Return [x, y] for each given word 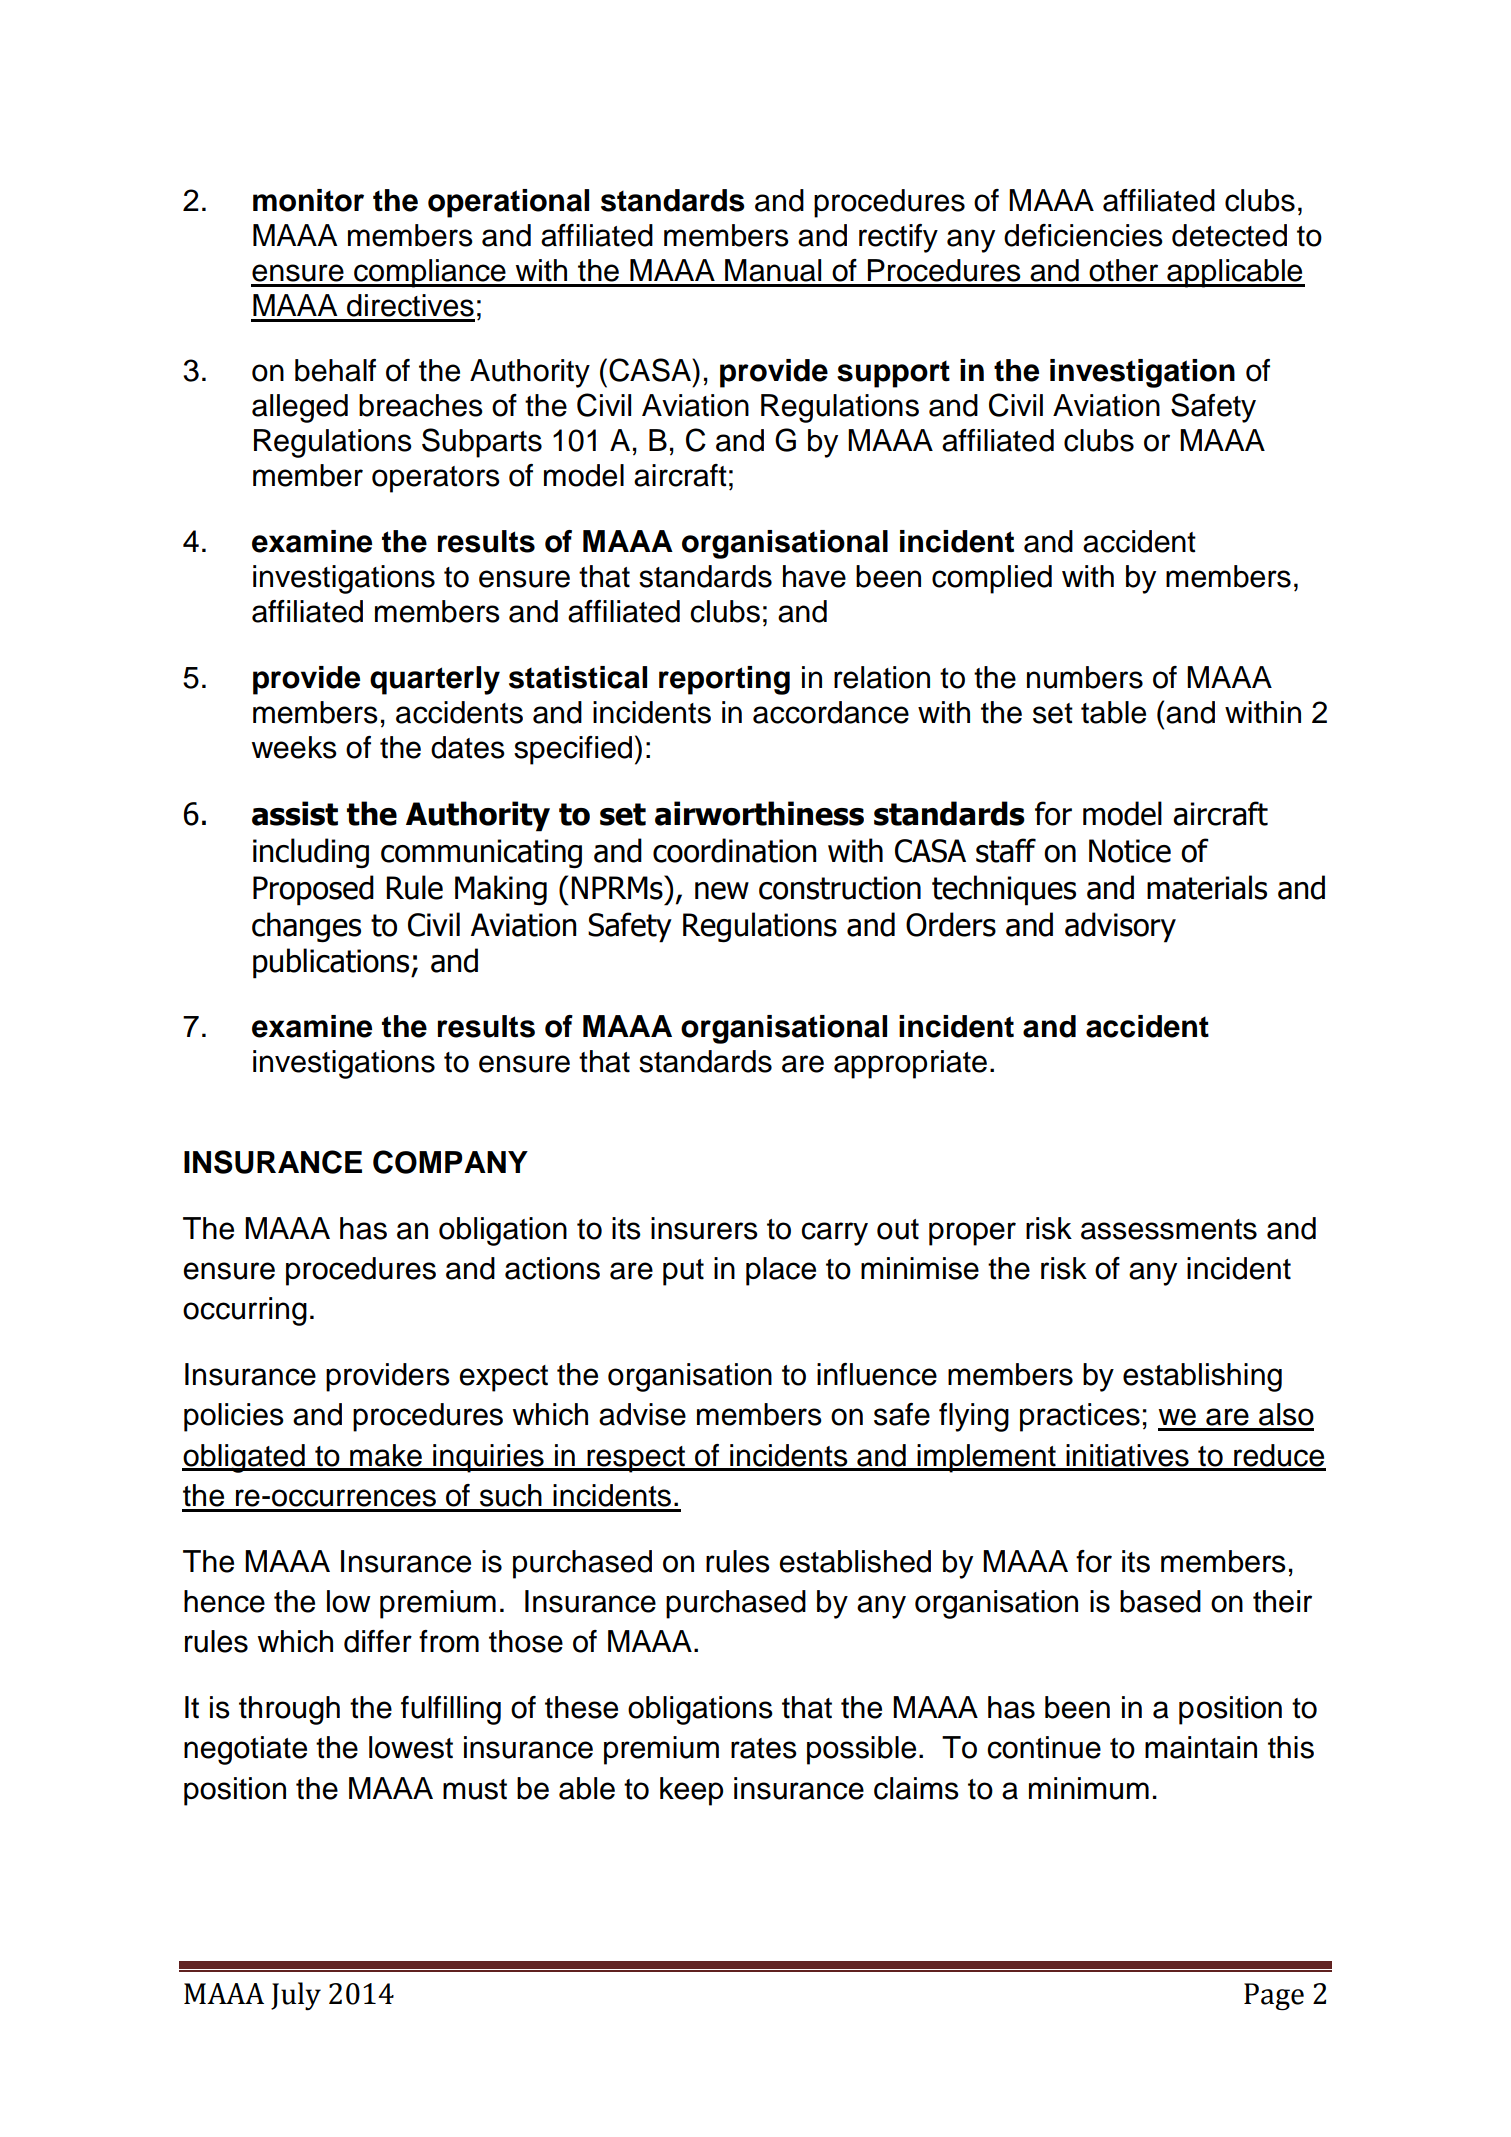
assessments [1169, 1229]
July [296, 1996]
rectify [898, 238]
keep [691, 1791]
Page [1274, 1997]
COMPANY [450, 1162]
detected [1229, 235]
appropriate [910, 1064]
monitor [308, 200]
